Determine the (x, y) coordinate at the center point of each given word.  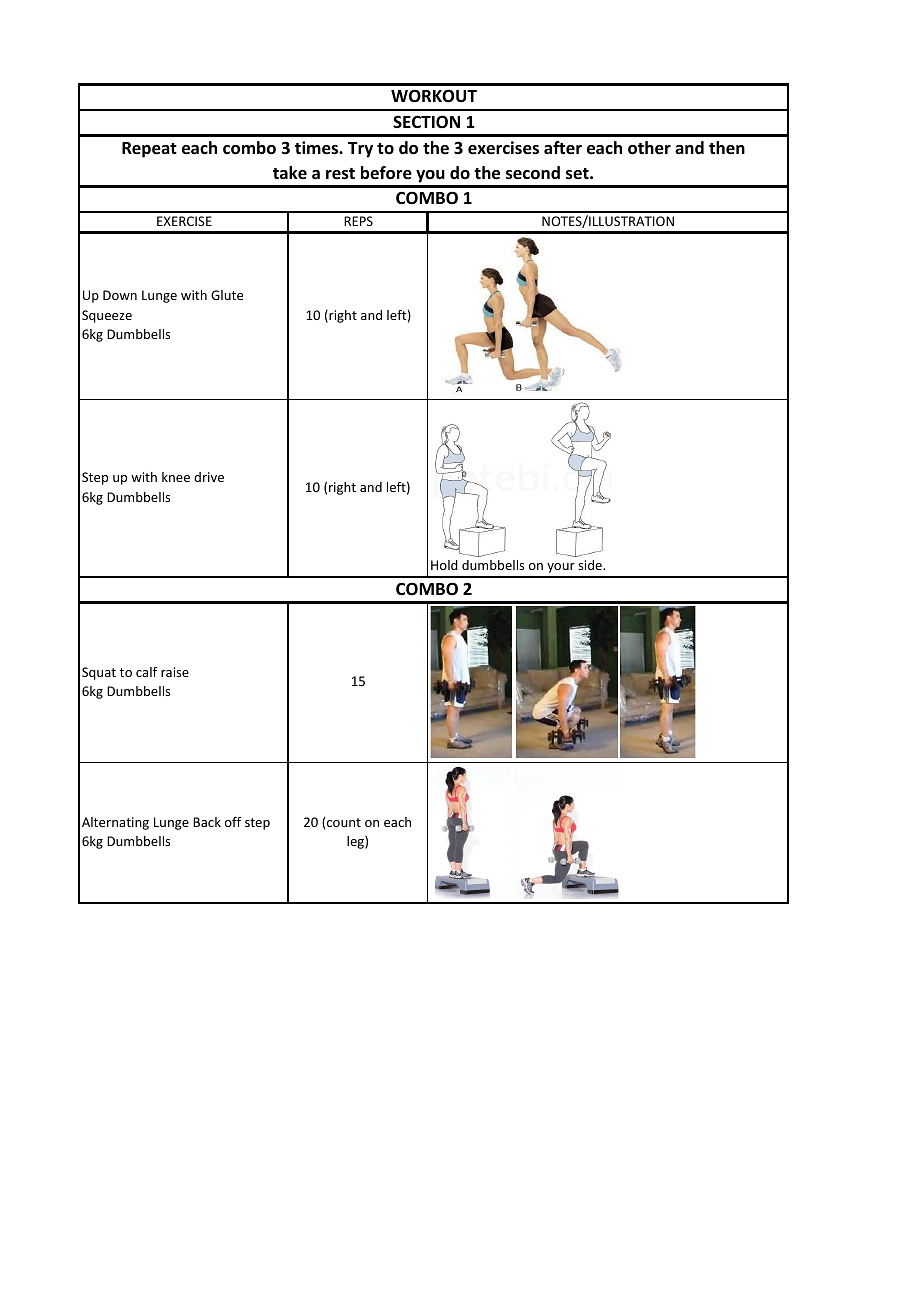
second (533, 173)
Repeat (149, 150)
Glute (227, 295)
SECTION (426, 121)
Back (207, 822)
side (591, 565)
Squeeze (107, 316)
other (649, 148)
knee (176, 477)
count (344, 822)
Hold (444, 565)
